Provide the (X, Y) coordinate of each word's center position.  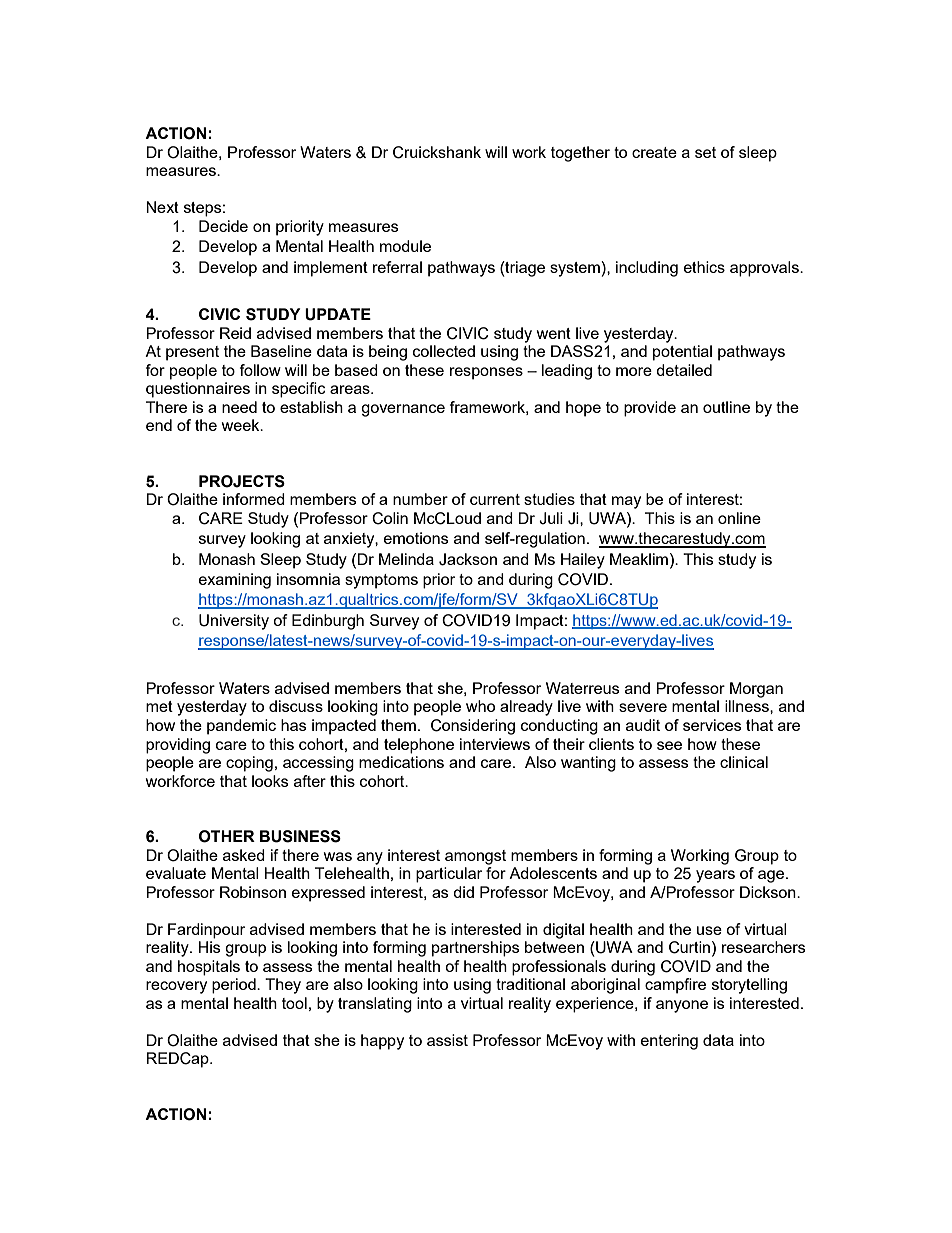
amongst (475, 857)
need (239, 407)
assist (447, 1040)
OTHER (227, 836)
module (405, 246)
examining (235, 581)
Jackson (468, 559)
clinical (744, 762)
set (705, 152)
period (235, 986)
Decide (223, 226)
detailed (684, 370)
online (739, 518)
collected (444, 351)
